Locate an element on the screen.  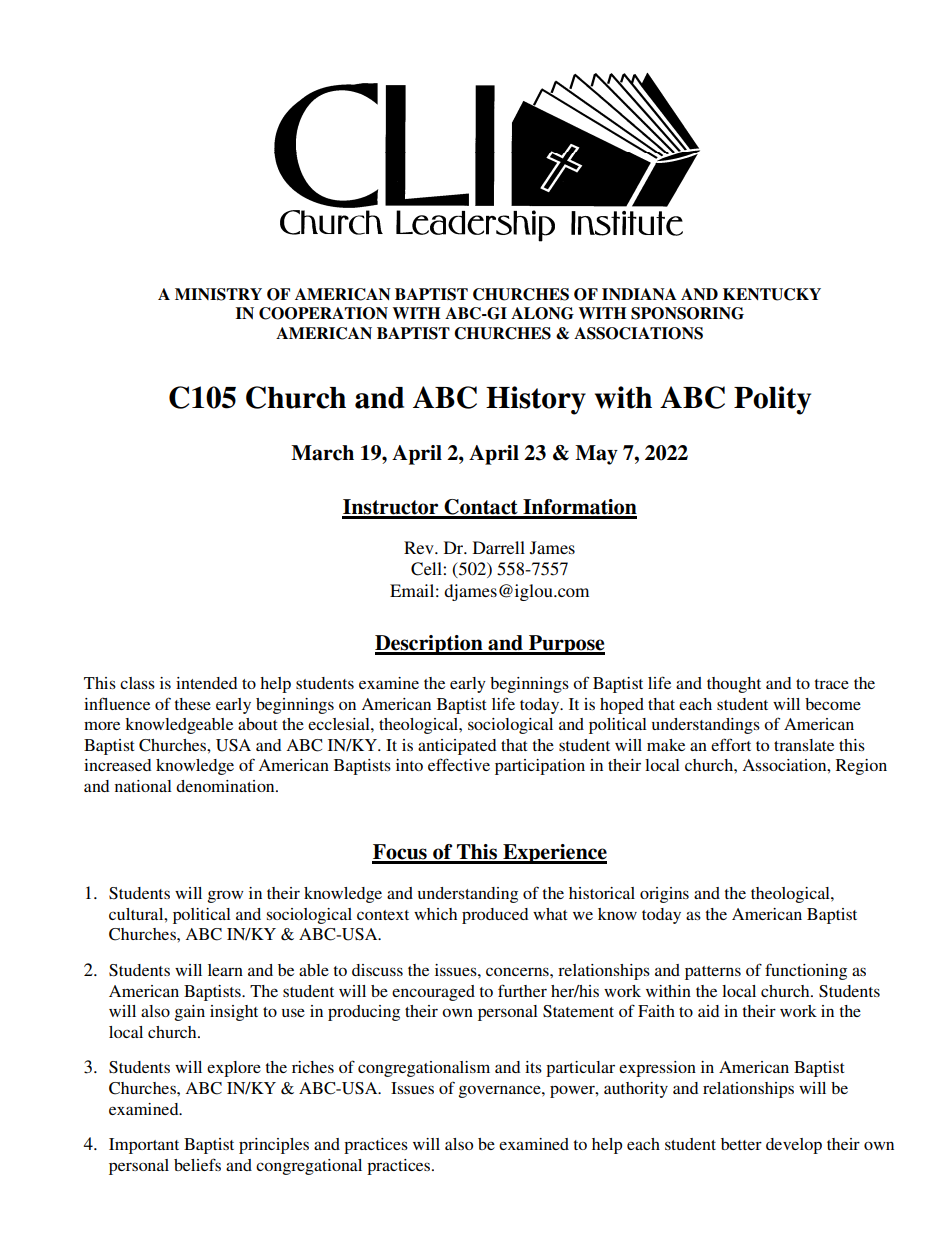
beliefs is located at coordinates (197, 1164).
